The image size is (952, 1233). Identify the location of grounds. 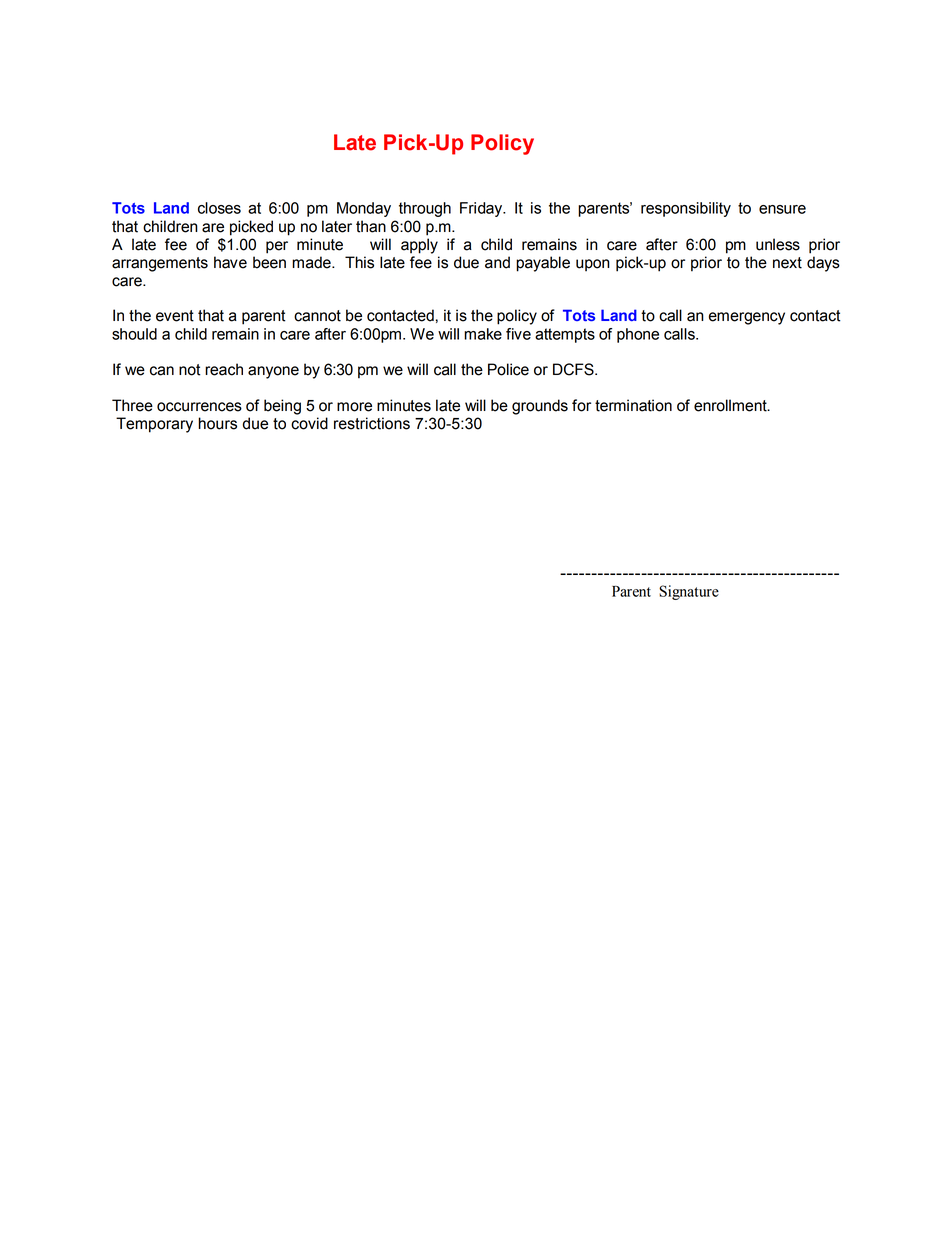
(540, 407).
